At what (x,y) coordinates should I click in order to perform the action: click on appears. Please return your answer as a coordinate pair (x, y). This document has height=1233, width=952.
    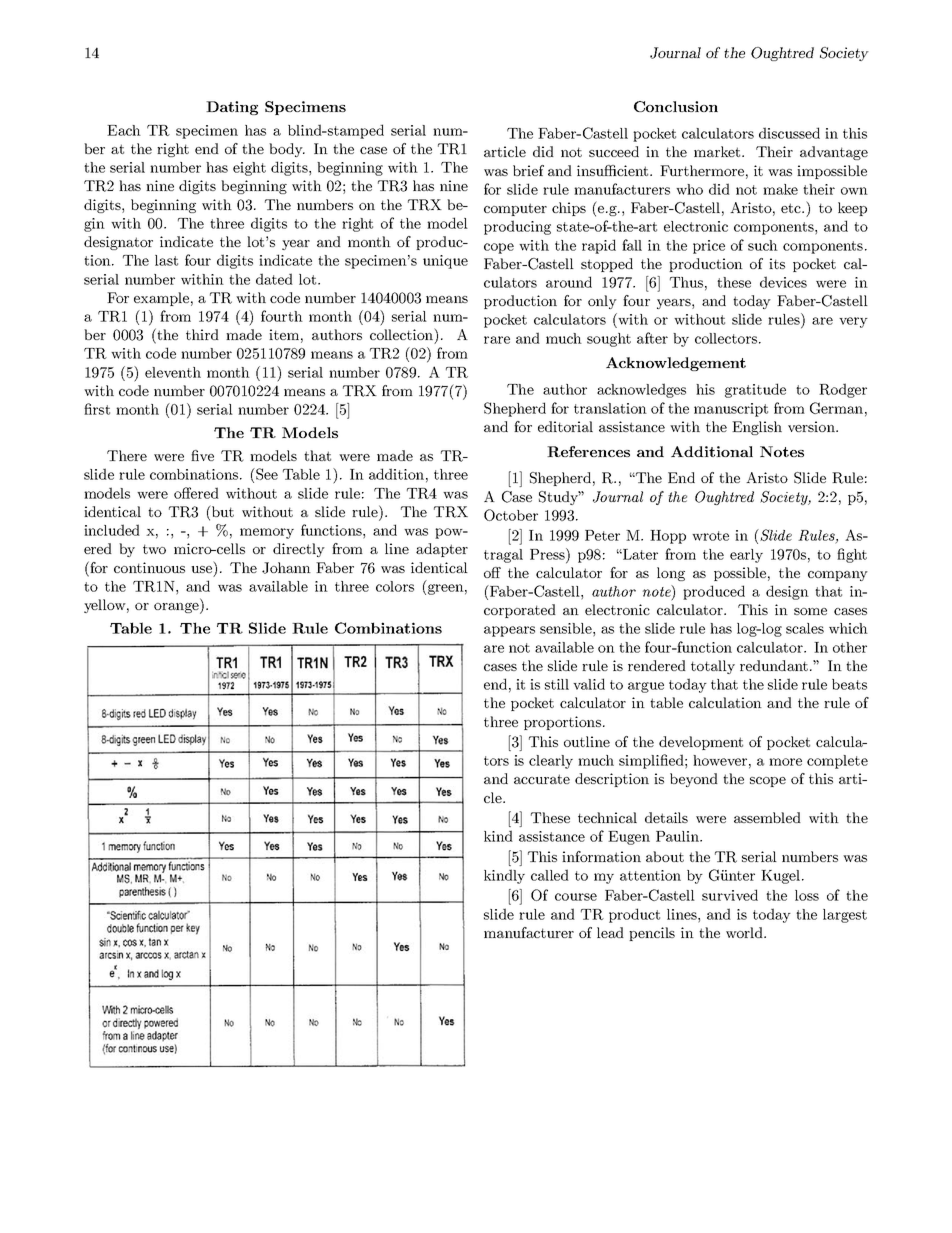
    Looking at the image, I should click on (509, 631).
